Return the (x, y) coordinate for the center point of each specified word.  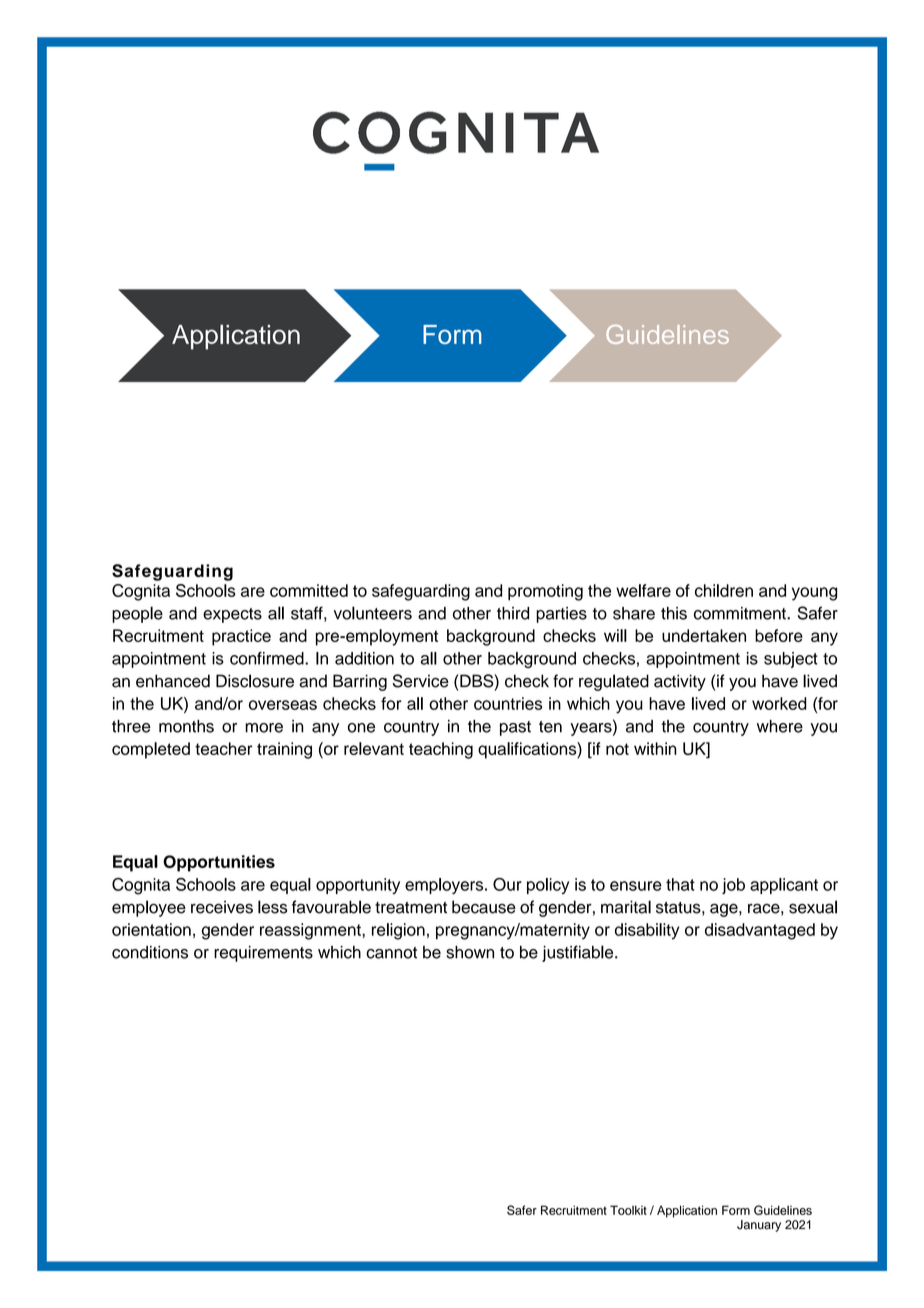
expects (232, 615)
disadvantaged (760, 931)
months (186, 726)
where (780, 726)
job (733, 886)
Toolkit (628, 1210)
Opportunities (219, 863)
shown (470, 952)
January (759, 1226)
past (515, 728)
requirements (263, 954)
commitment (741, 613)
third (513, 613)
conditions (150, 952)
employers (445, 886)
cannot (391, 953)
